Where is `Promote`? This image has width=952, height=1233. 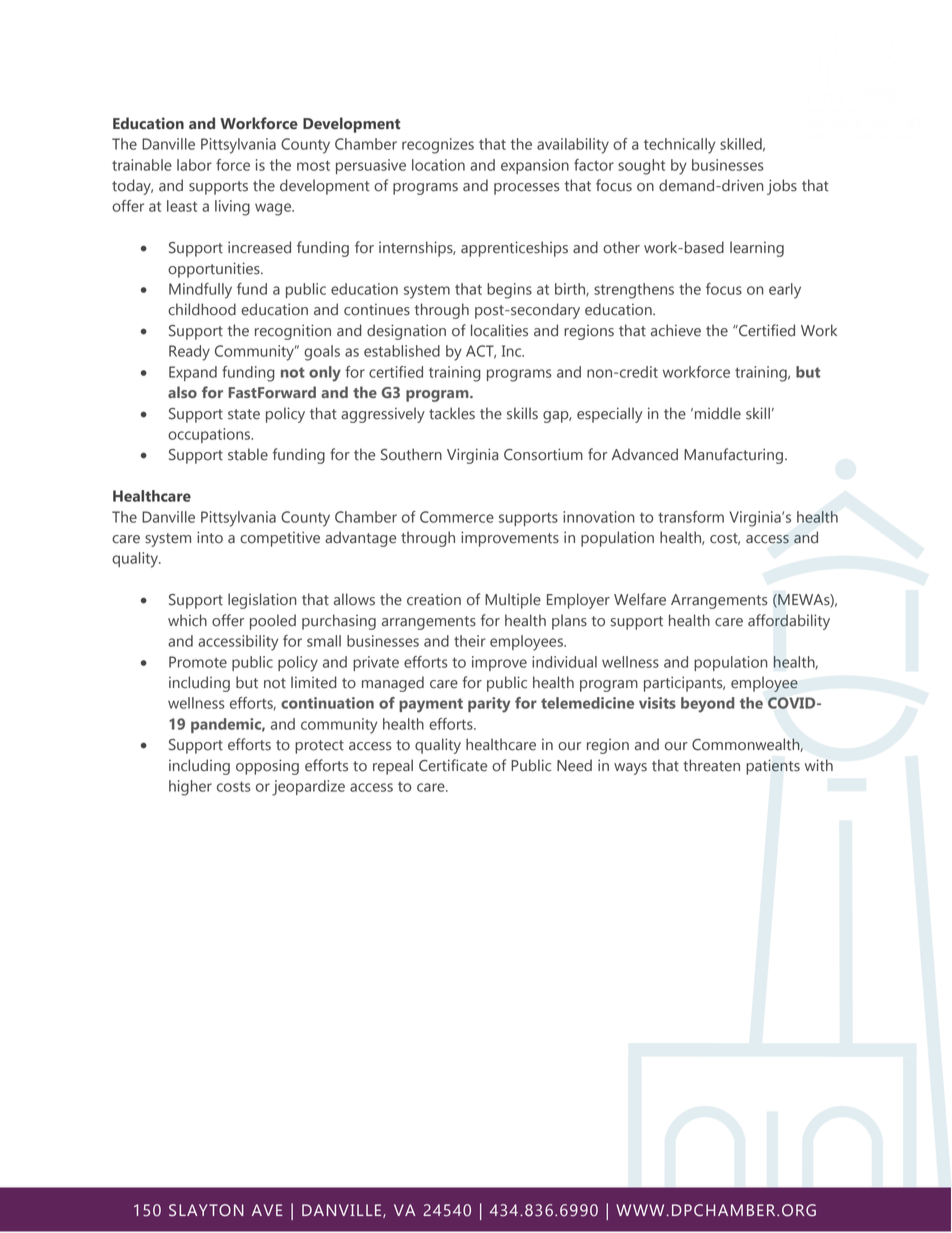 Promote is located at coordinates (198, 662).
